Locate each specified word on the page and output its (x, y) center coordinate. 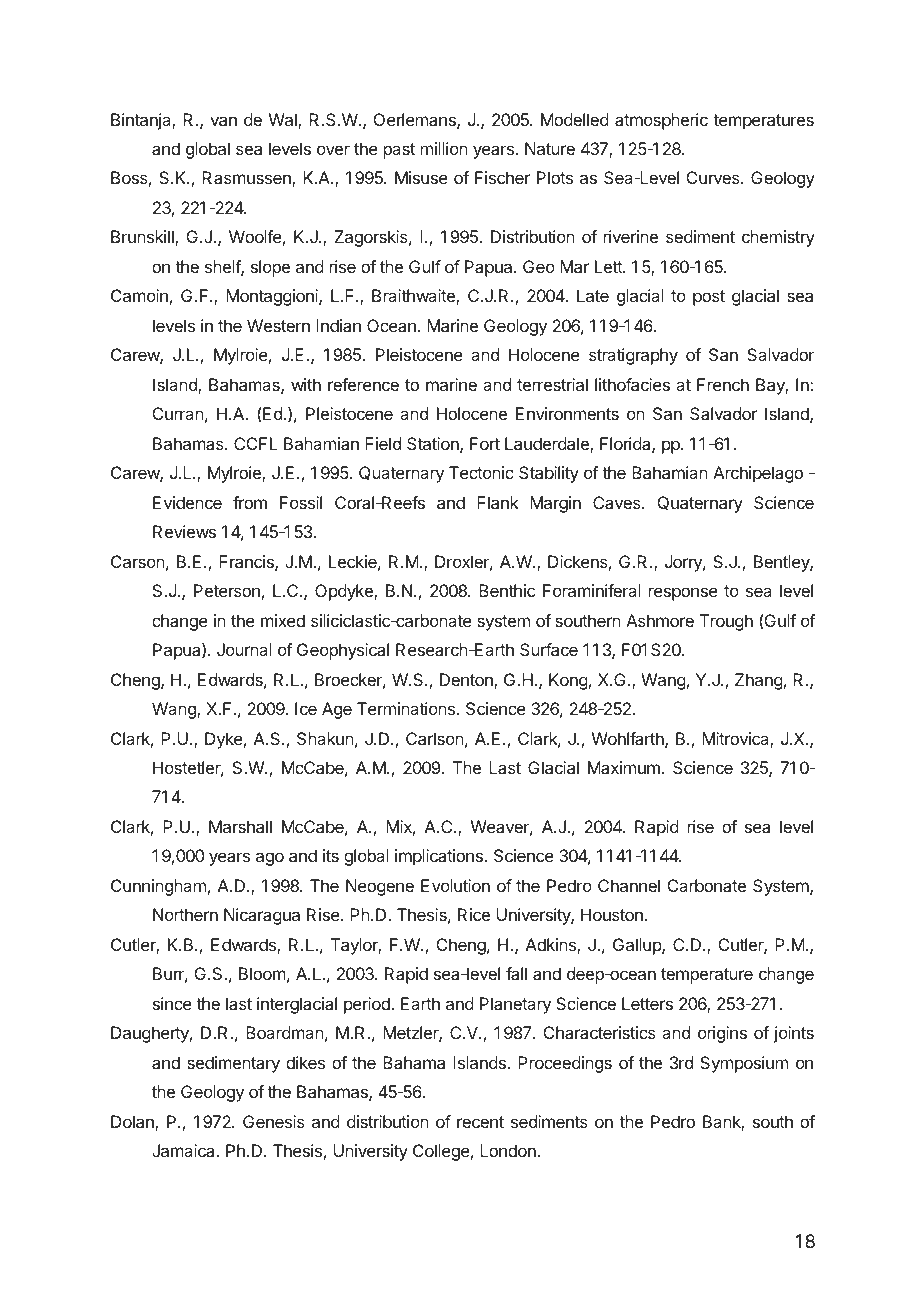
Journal (244, 649)
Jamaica (185, 1150)
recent (480, 1122)
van (223, 121)
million (444, 148)
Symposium (744, 1064)
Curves (714, 177)
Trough (726, 622)
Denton (467, 681)
